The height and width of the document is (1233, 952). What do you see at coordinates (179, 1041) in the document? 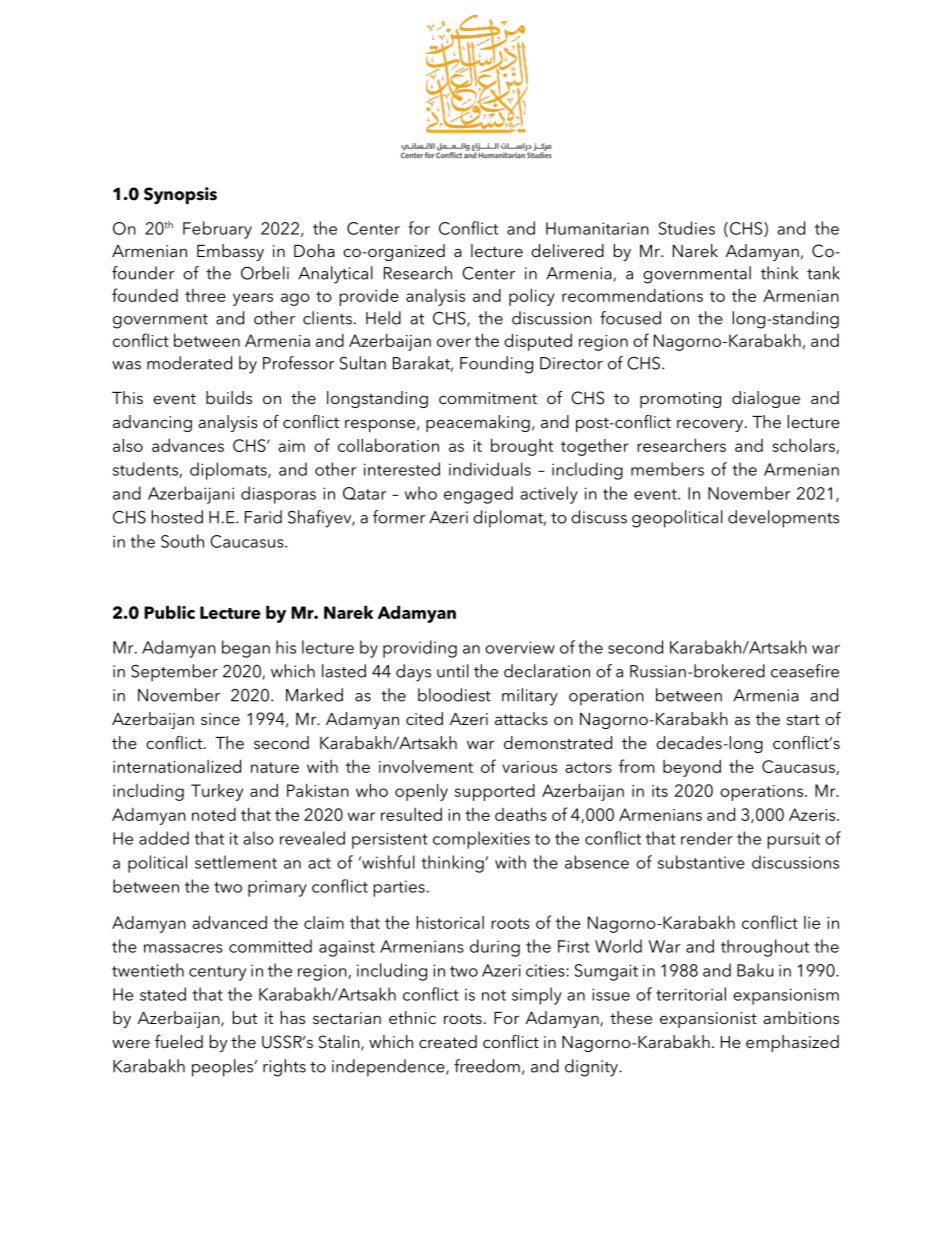
I see `fueled` at bounding box center [179, 1041].
